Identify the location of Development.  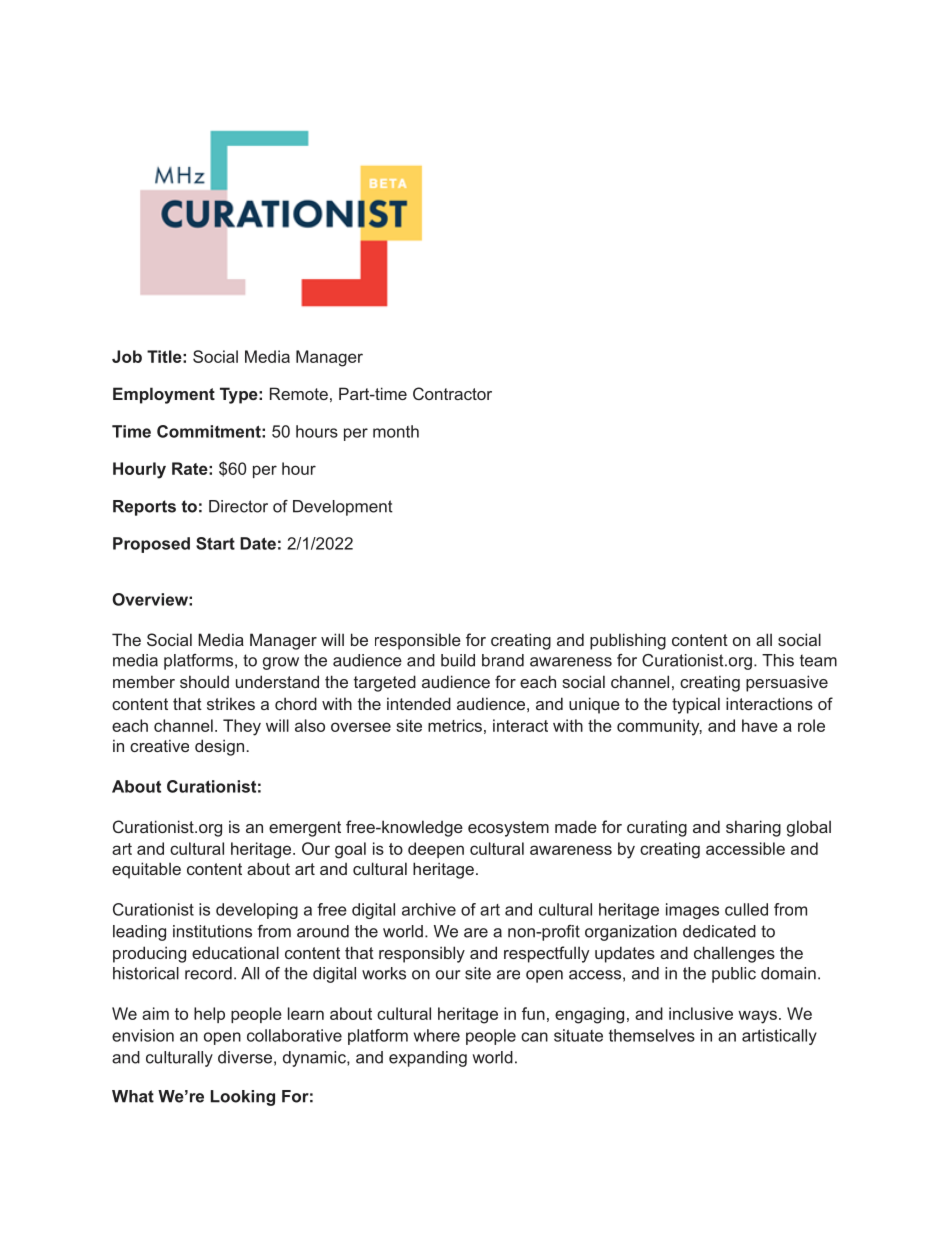
(343, 508).
